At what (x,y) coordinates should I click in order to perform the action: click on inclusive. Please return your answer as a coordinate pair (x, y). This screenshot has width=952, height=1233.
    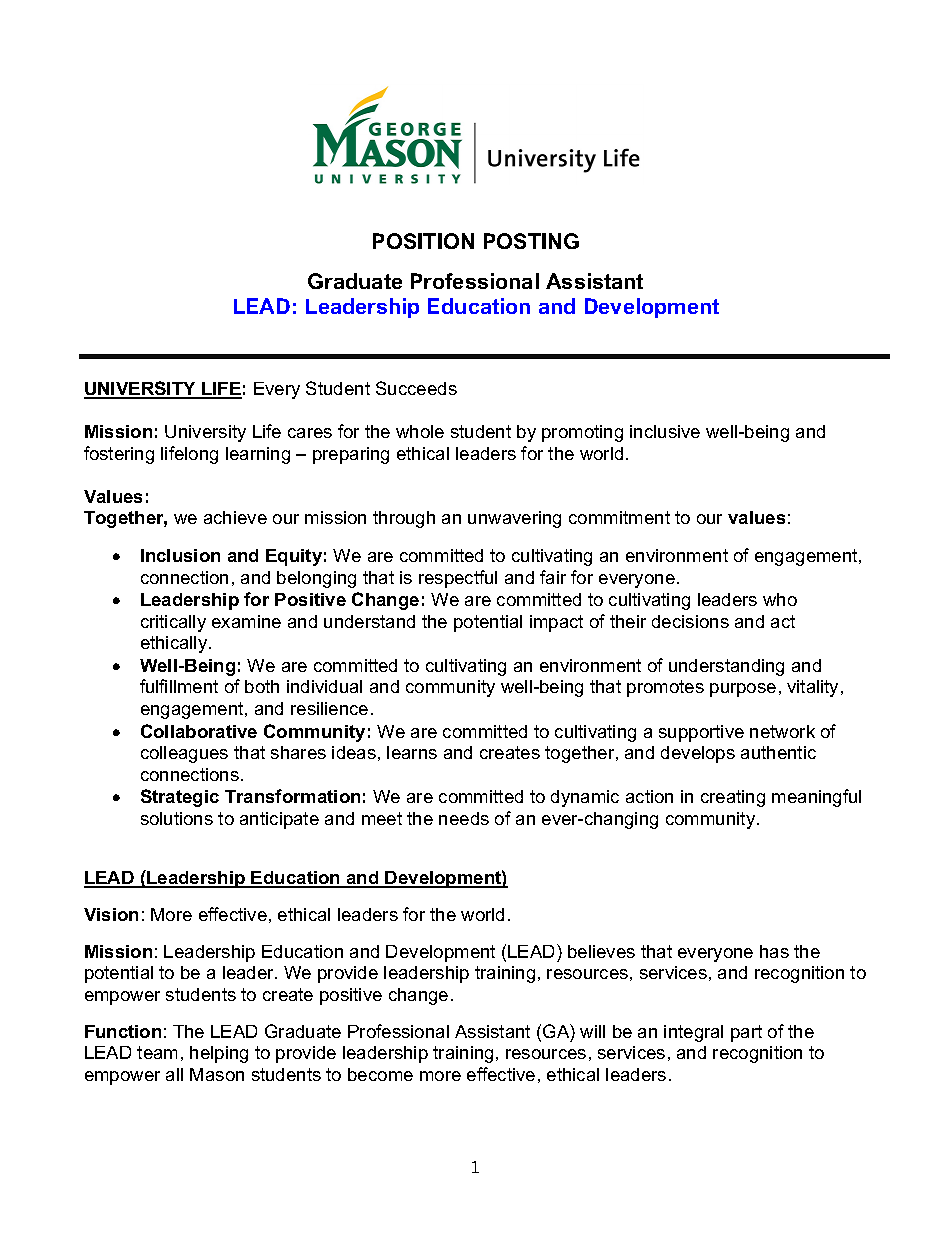
    Looking at the image, I should click on (665, 431).
